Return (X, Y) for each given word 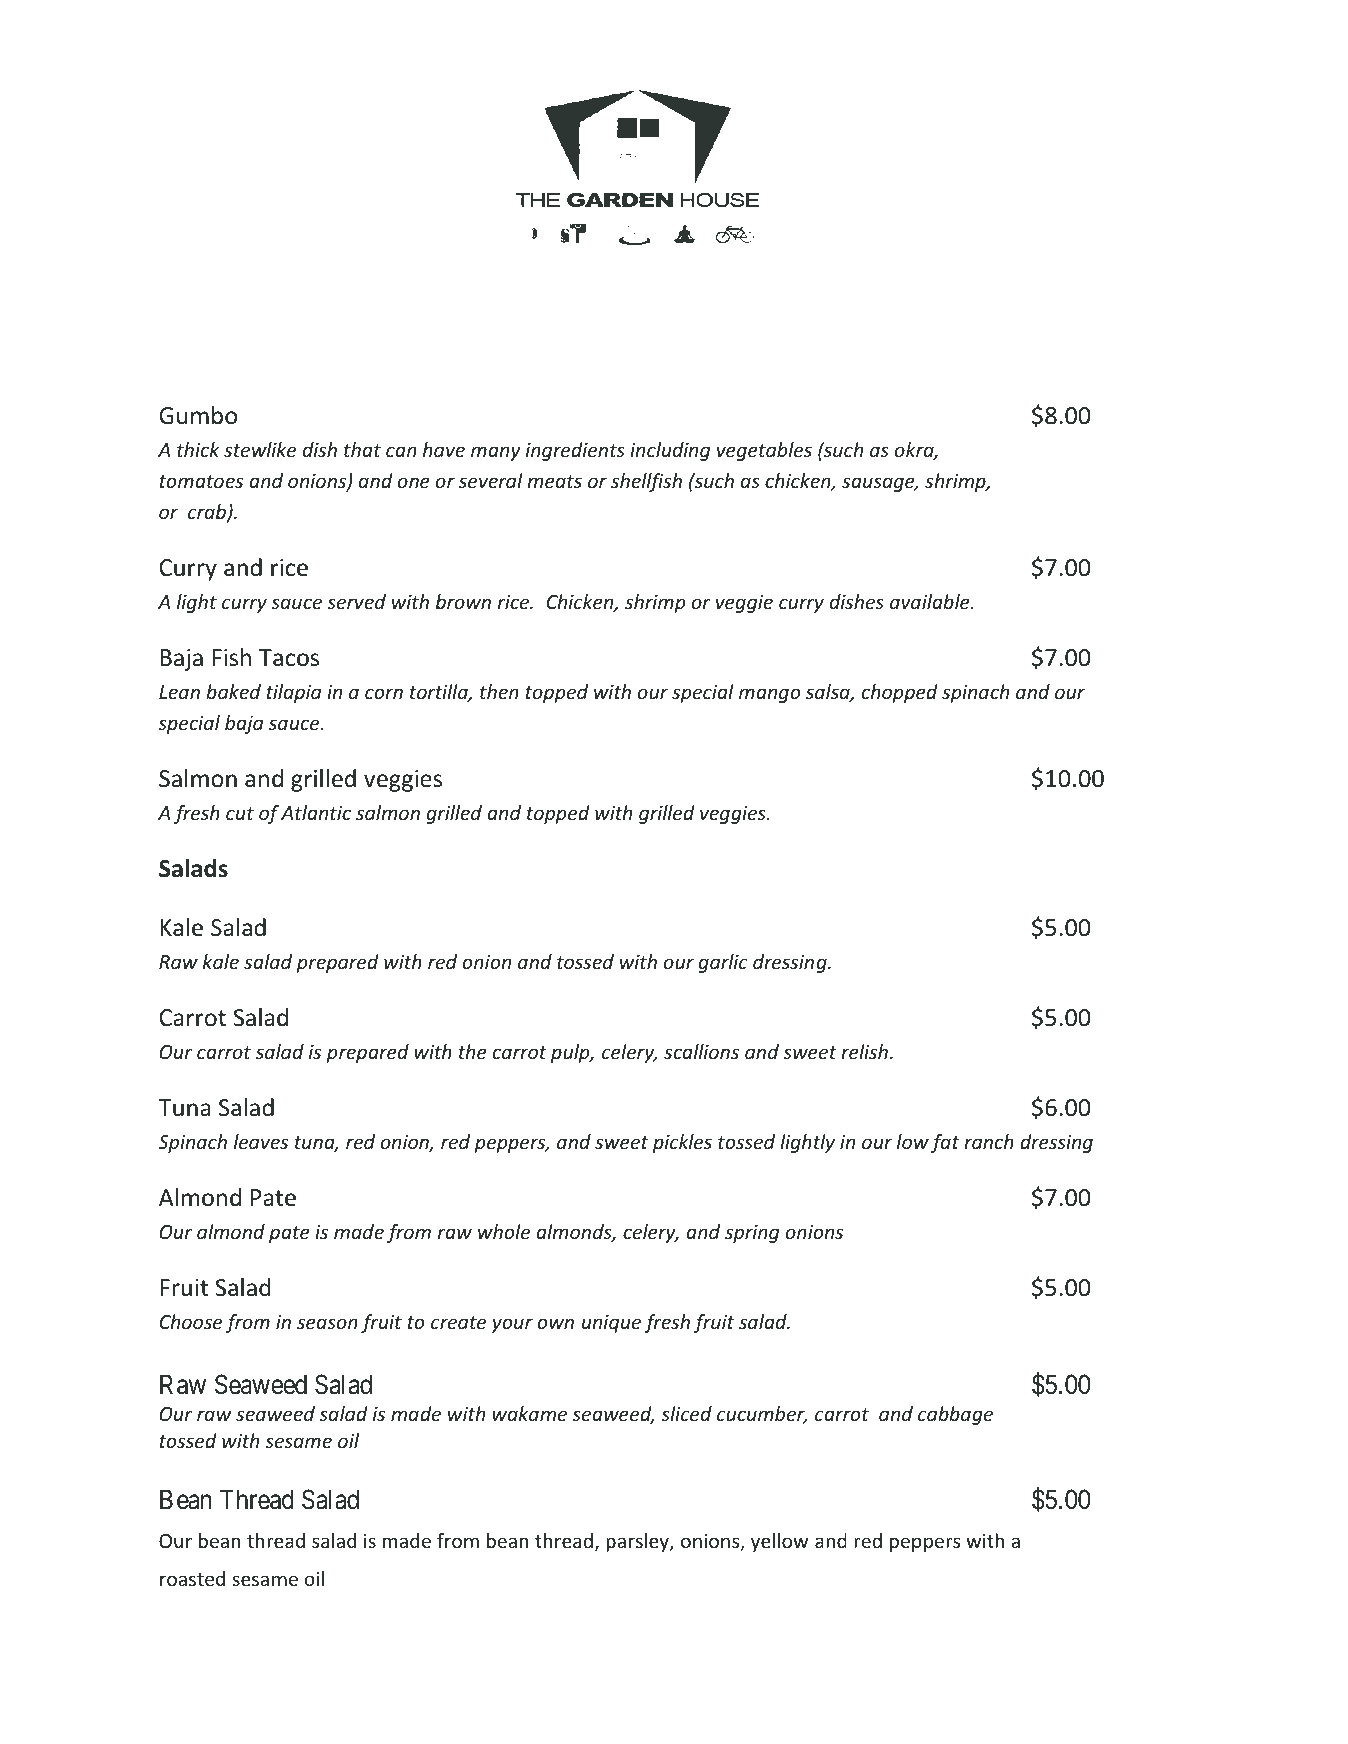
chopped (900, 693)
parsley (638, 1542)
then (499, 691)
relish (864, 1051)
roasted (192, 1578)
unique (611, 1324)
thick (198, 449)
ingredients (575, 451)
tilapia (293, 693)
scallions (701, 1051)
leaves (261, 1141)
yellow (779, 1542)
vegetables (764, 451)
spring (752, 1234)
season (327, 1323)
